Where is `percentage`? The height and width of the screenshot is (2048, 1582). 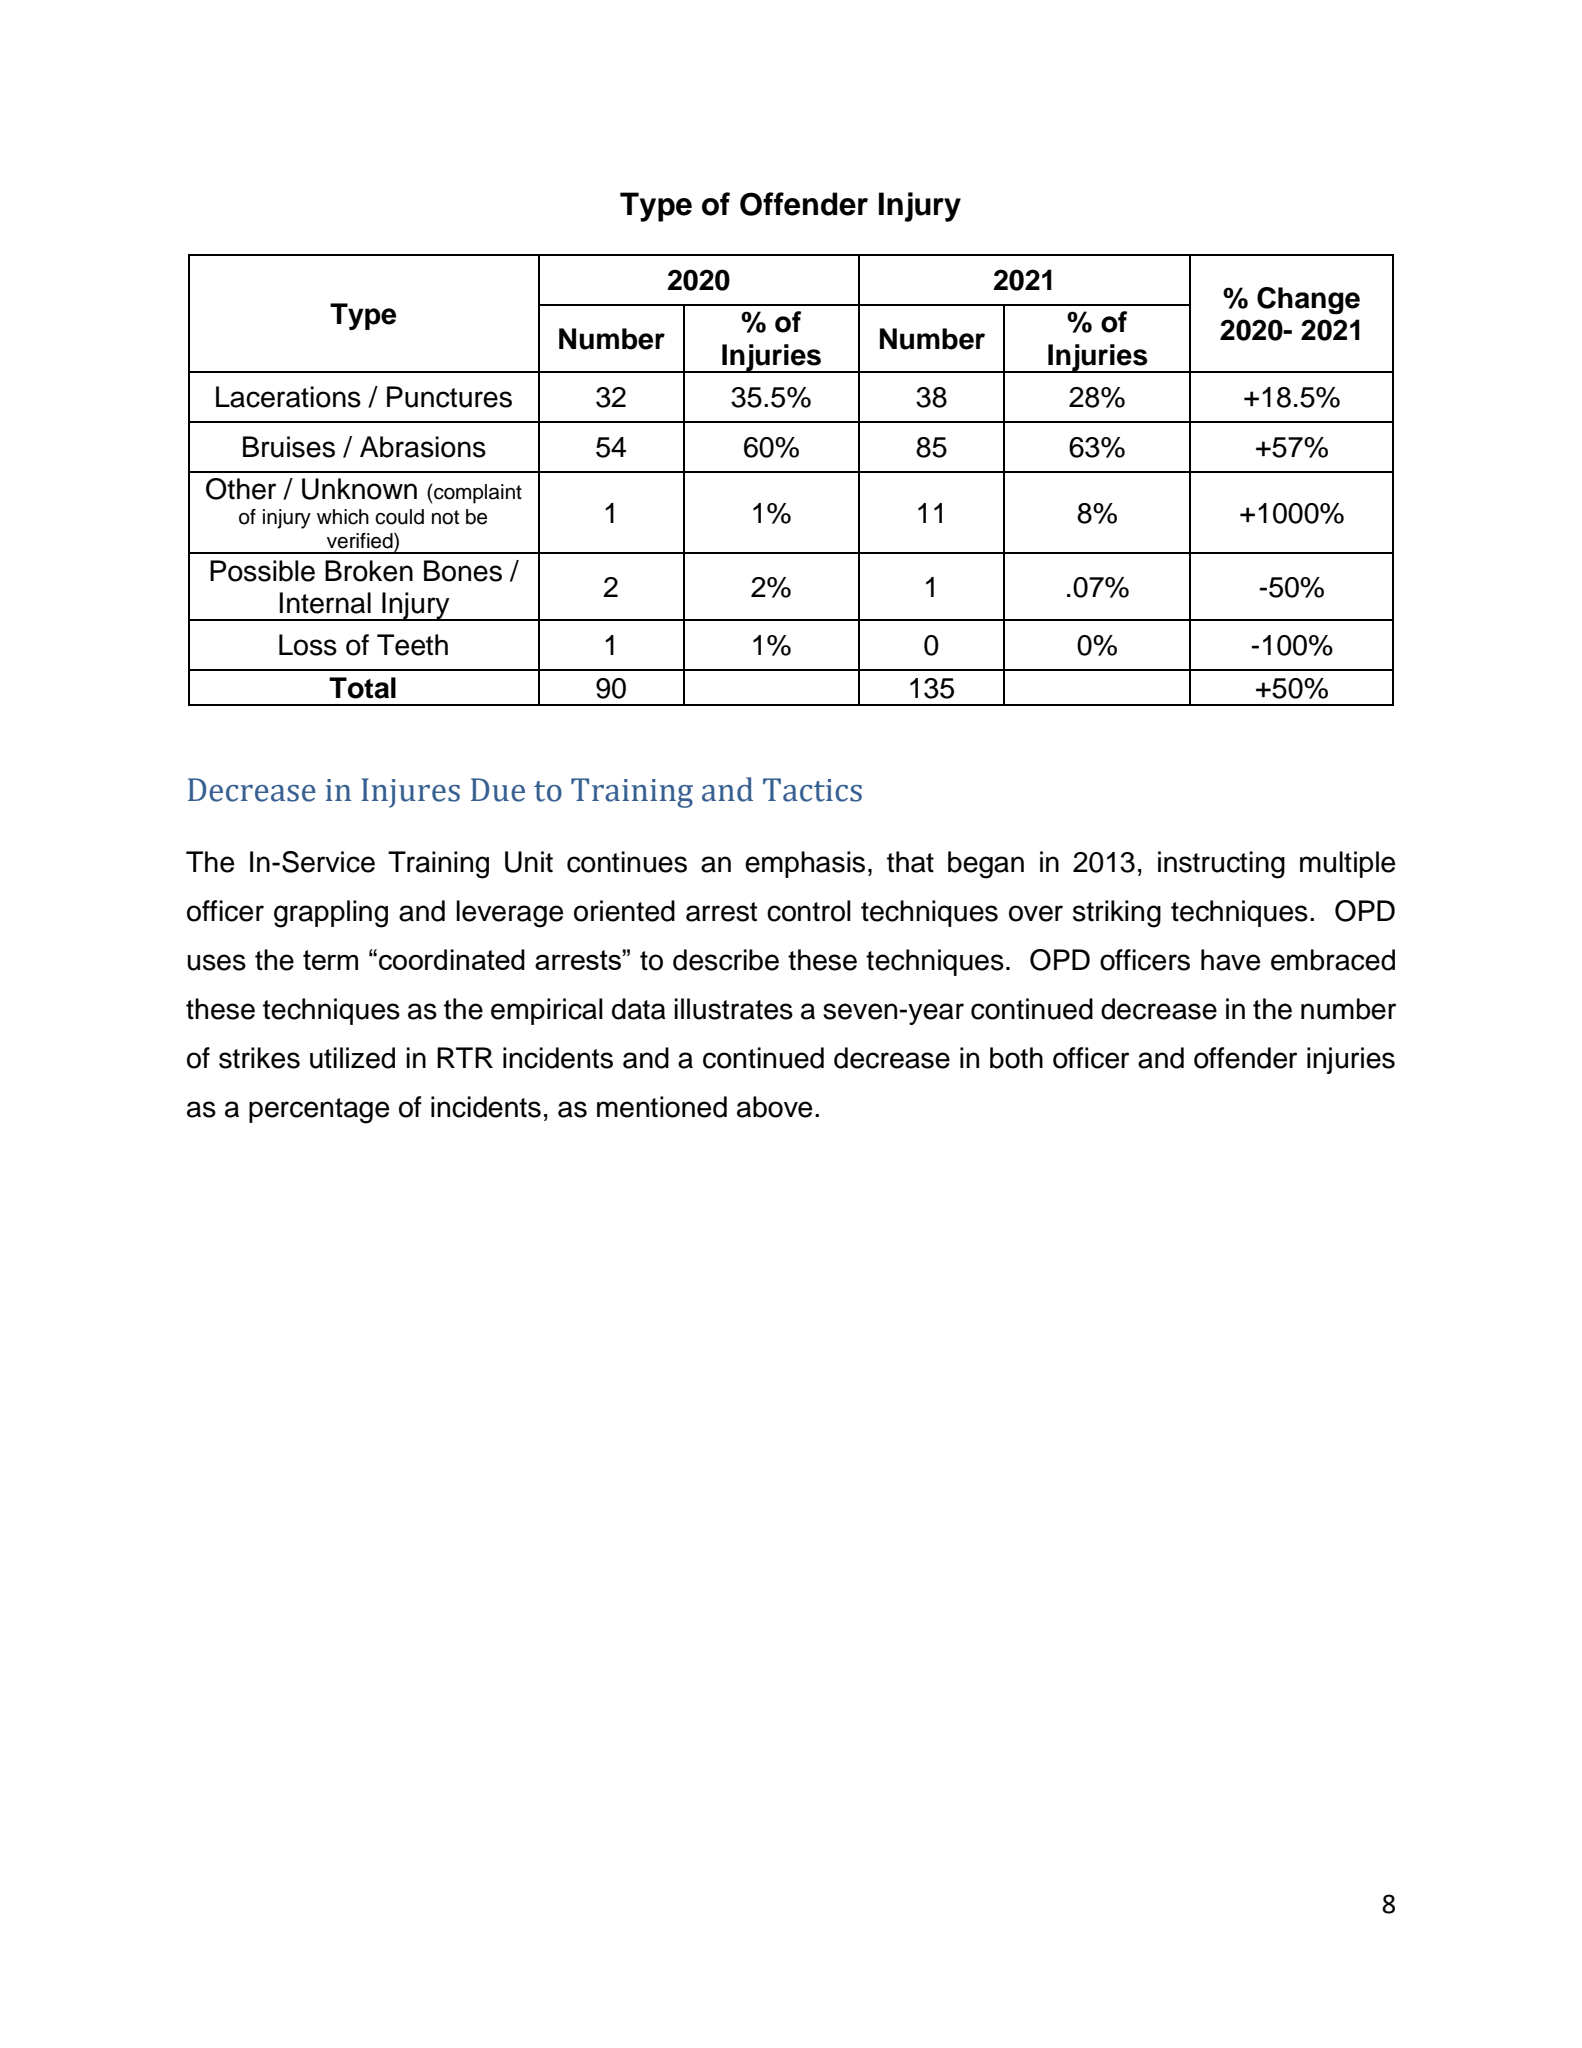
percentage is located at coordinates (319, 1111).
